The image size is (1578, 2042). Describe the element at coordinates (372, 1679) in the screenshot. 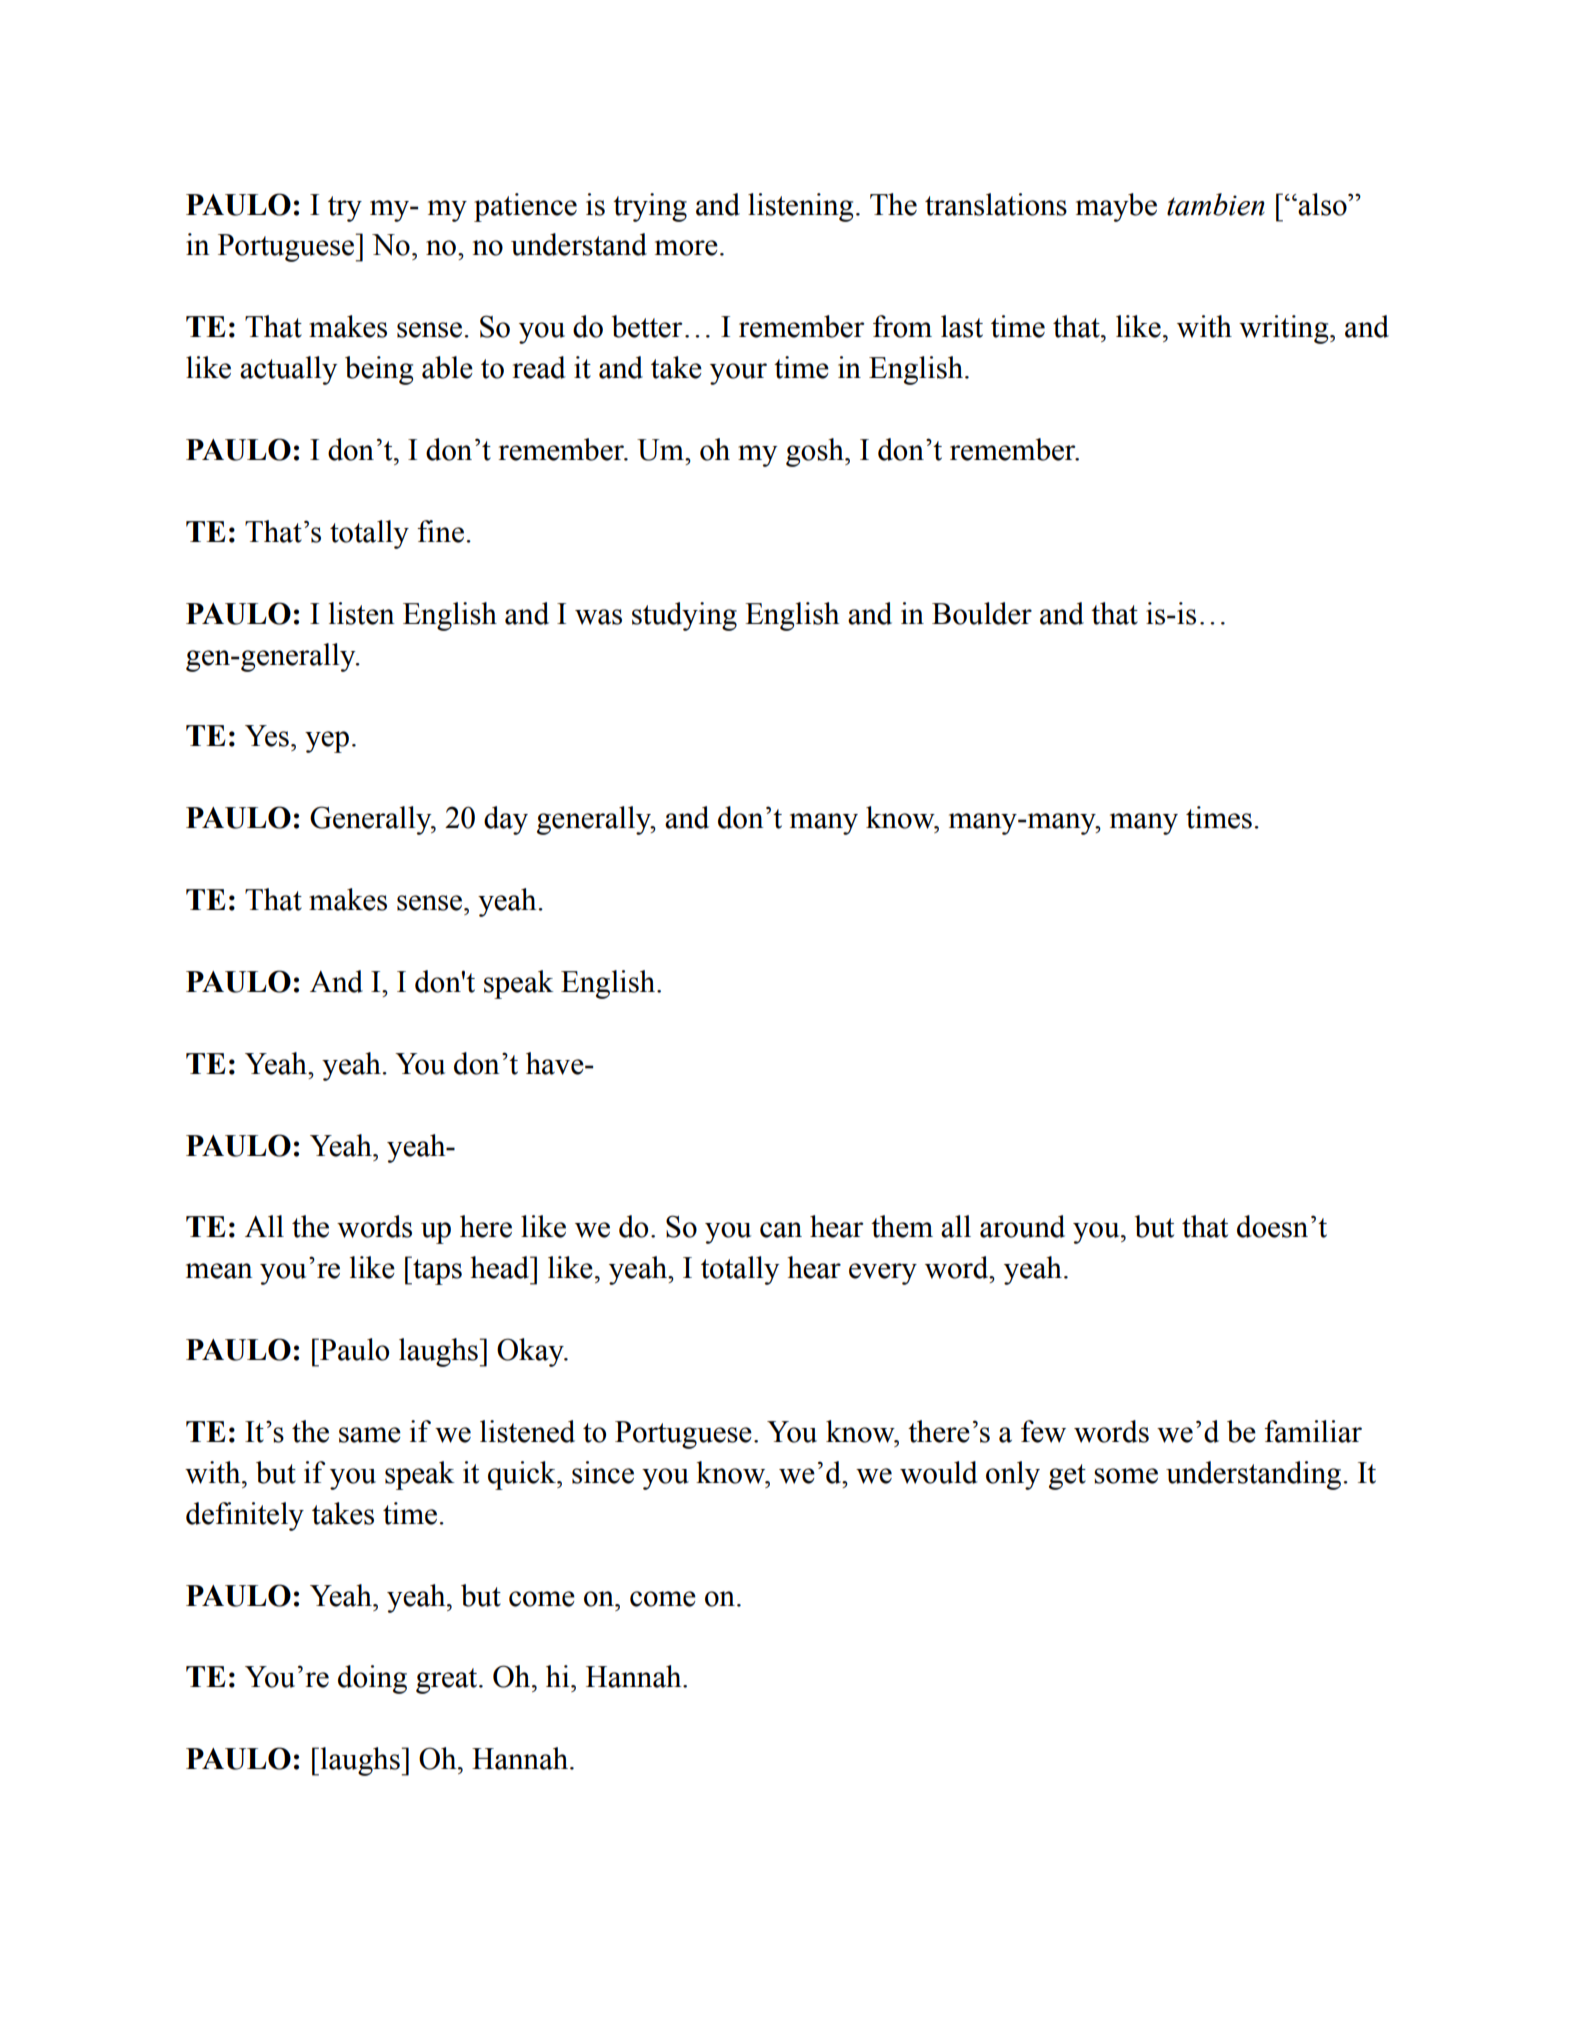

I see `doing` at that location.
